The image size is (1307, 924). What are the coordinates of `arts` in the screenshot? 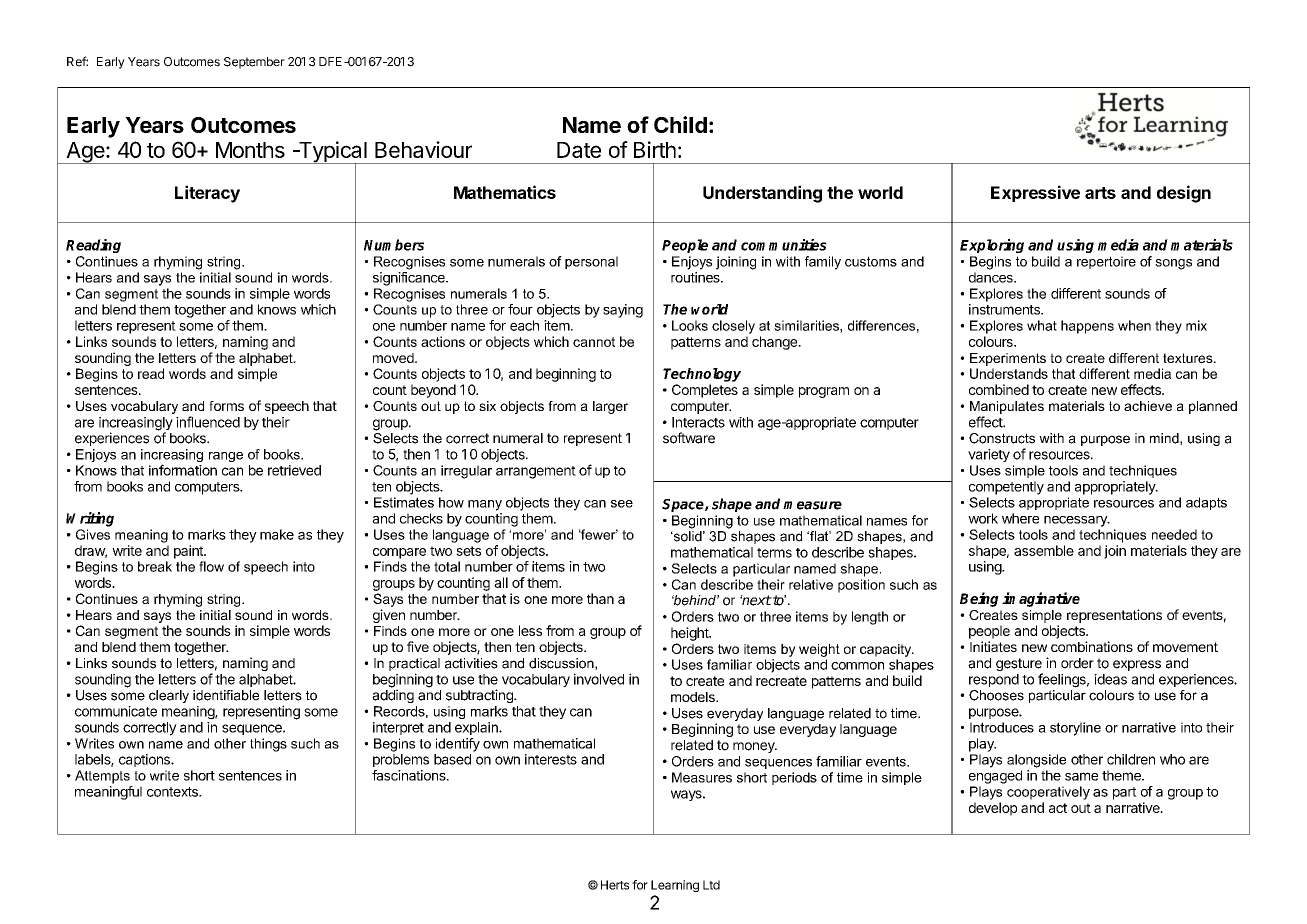 It's located at (1100, 193).
